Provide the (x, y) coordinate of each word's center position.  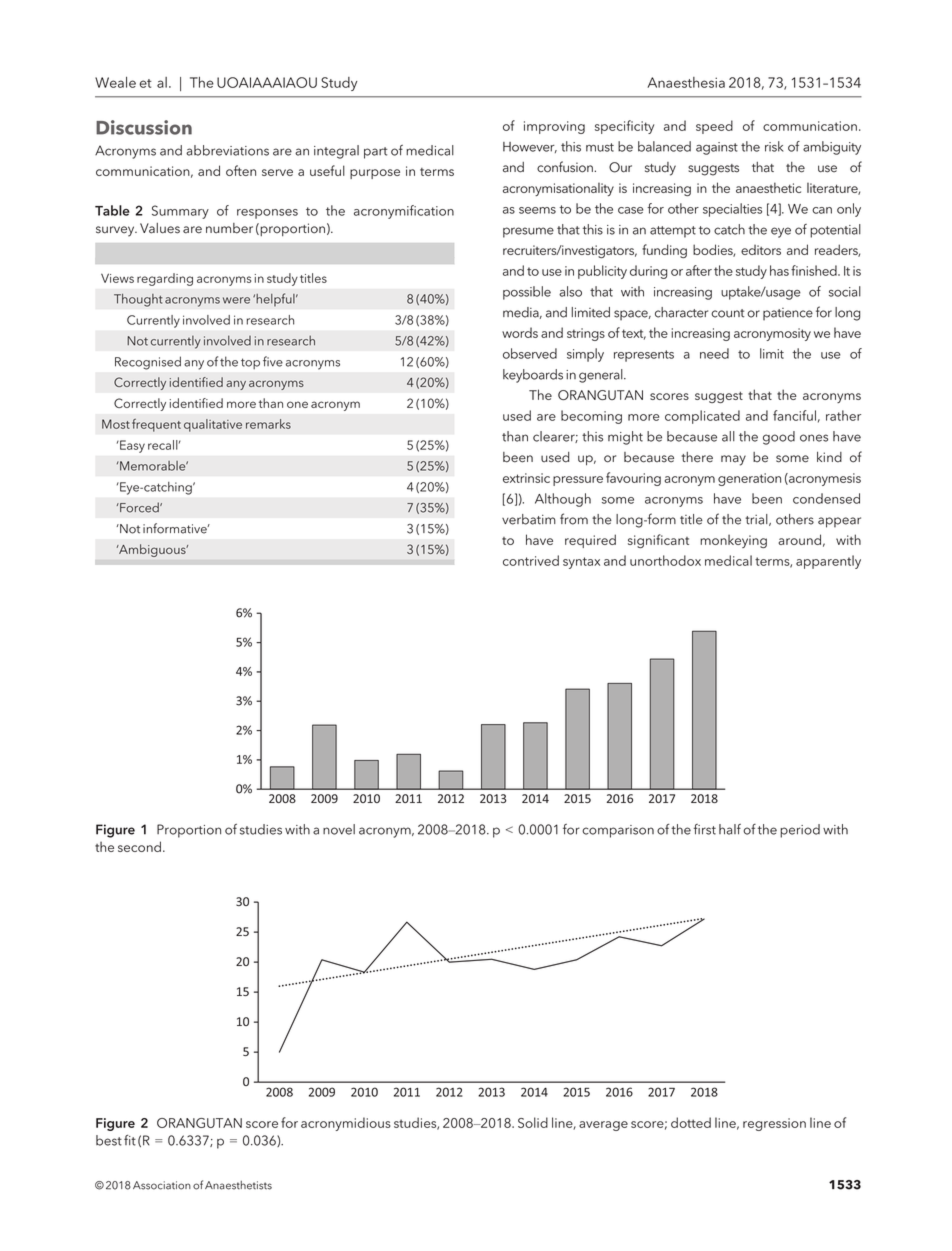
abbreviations (227, 150)
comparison (618, 831)
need (714, 353)
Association (162, 1185)
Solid (533, 1122)
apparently (828, 562)
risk (774, 146)
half (730, 829)
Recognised (148, 363)
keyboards (533, 376)
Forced (139, 507)
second (139, 846)
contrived (531, 560)
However (530, 147)
